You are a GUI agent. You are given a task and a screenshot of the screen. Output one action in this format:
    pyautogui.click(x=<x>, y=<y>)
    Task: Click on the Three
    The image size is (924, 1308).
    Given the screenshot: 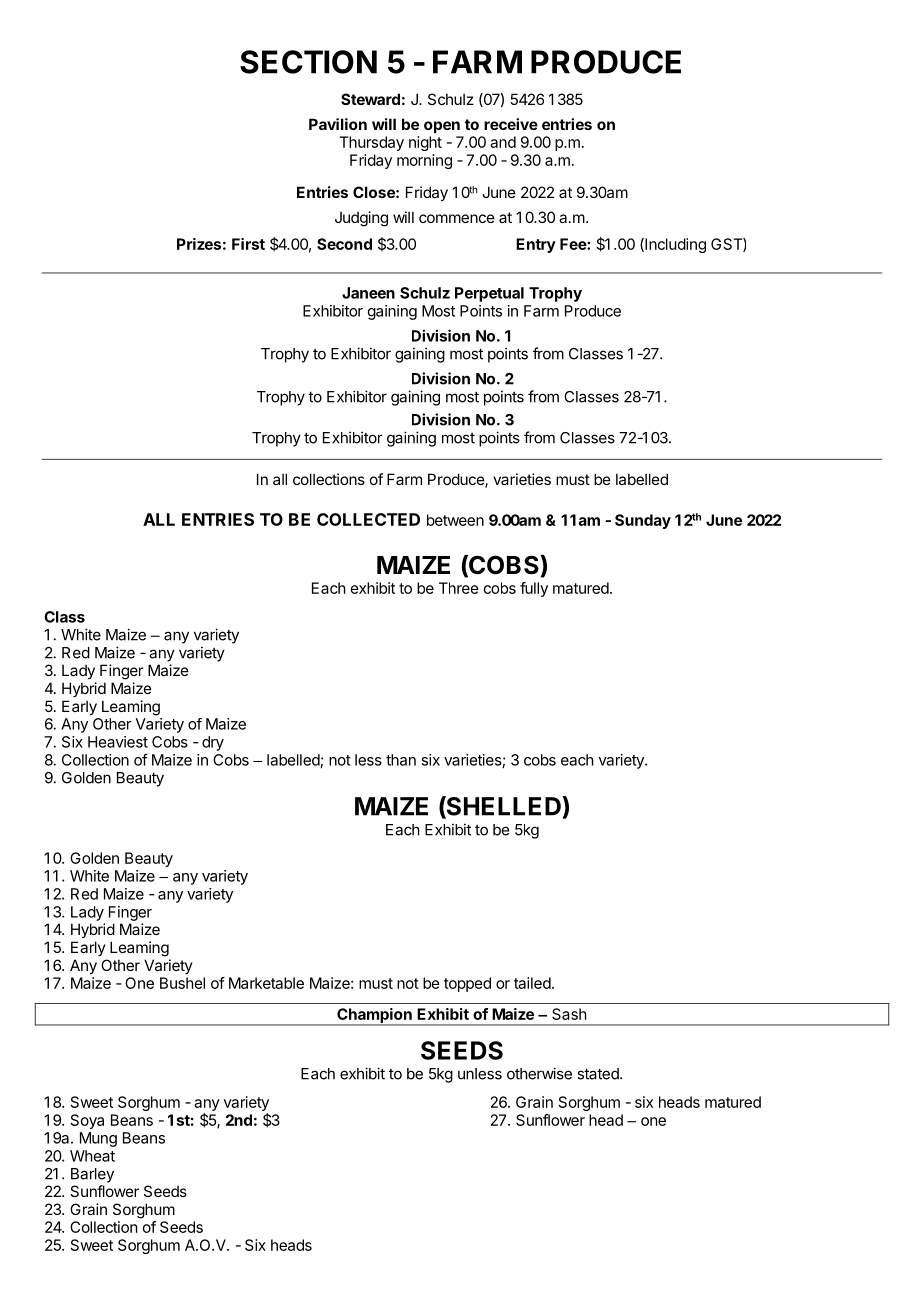 What is the action you would take?
    pyautogui.click(x=459, y=588)
